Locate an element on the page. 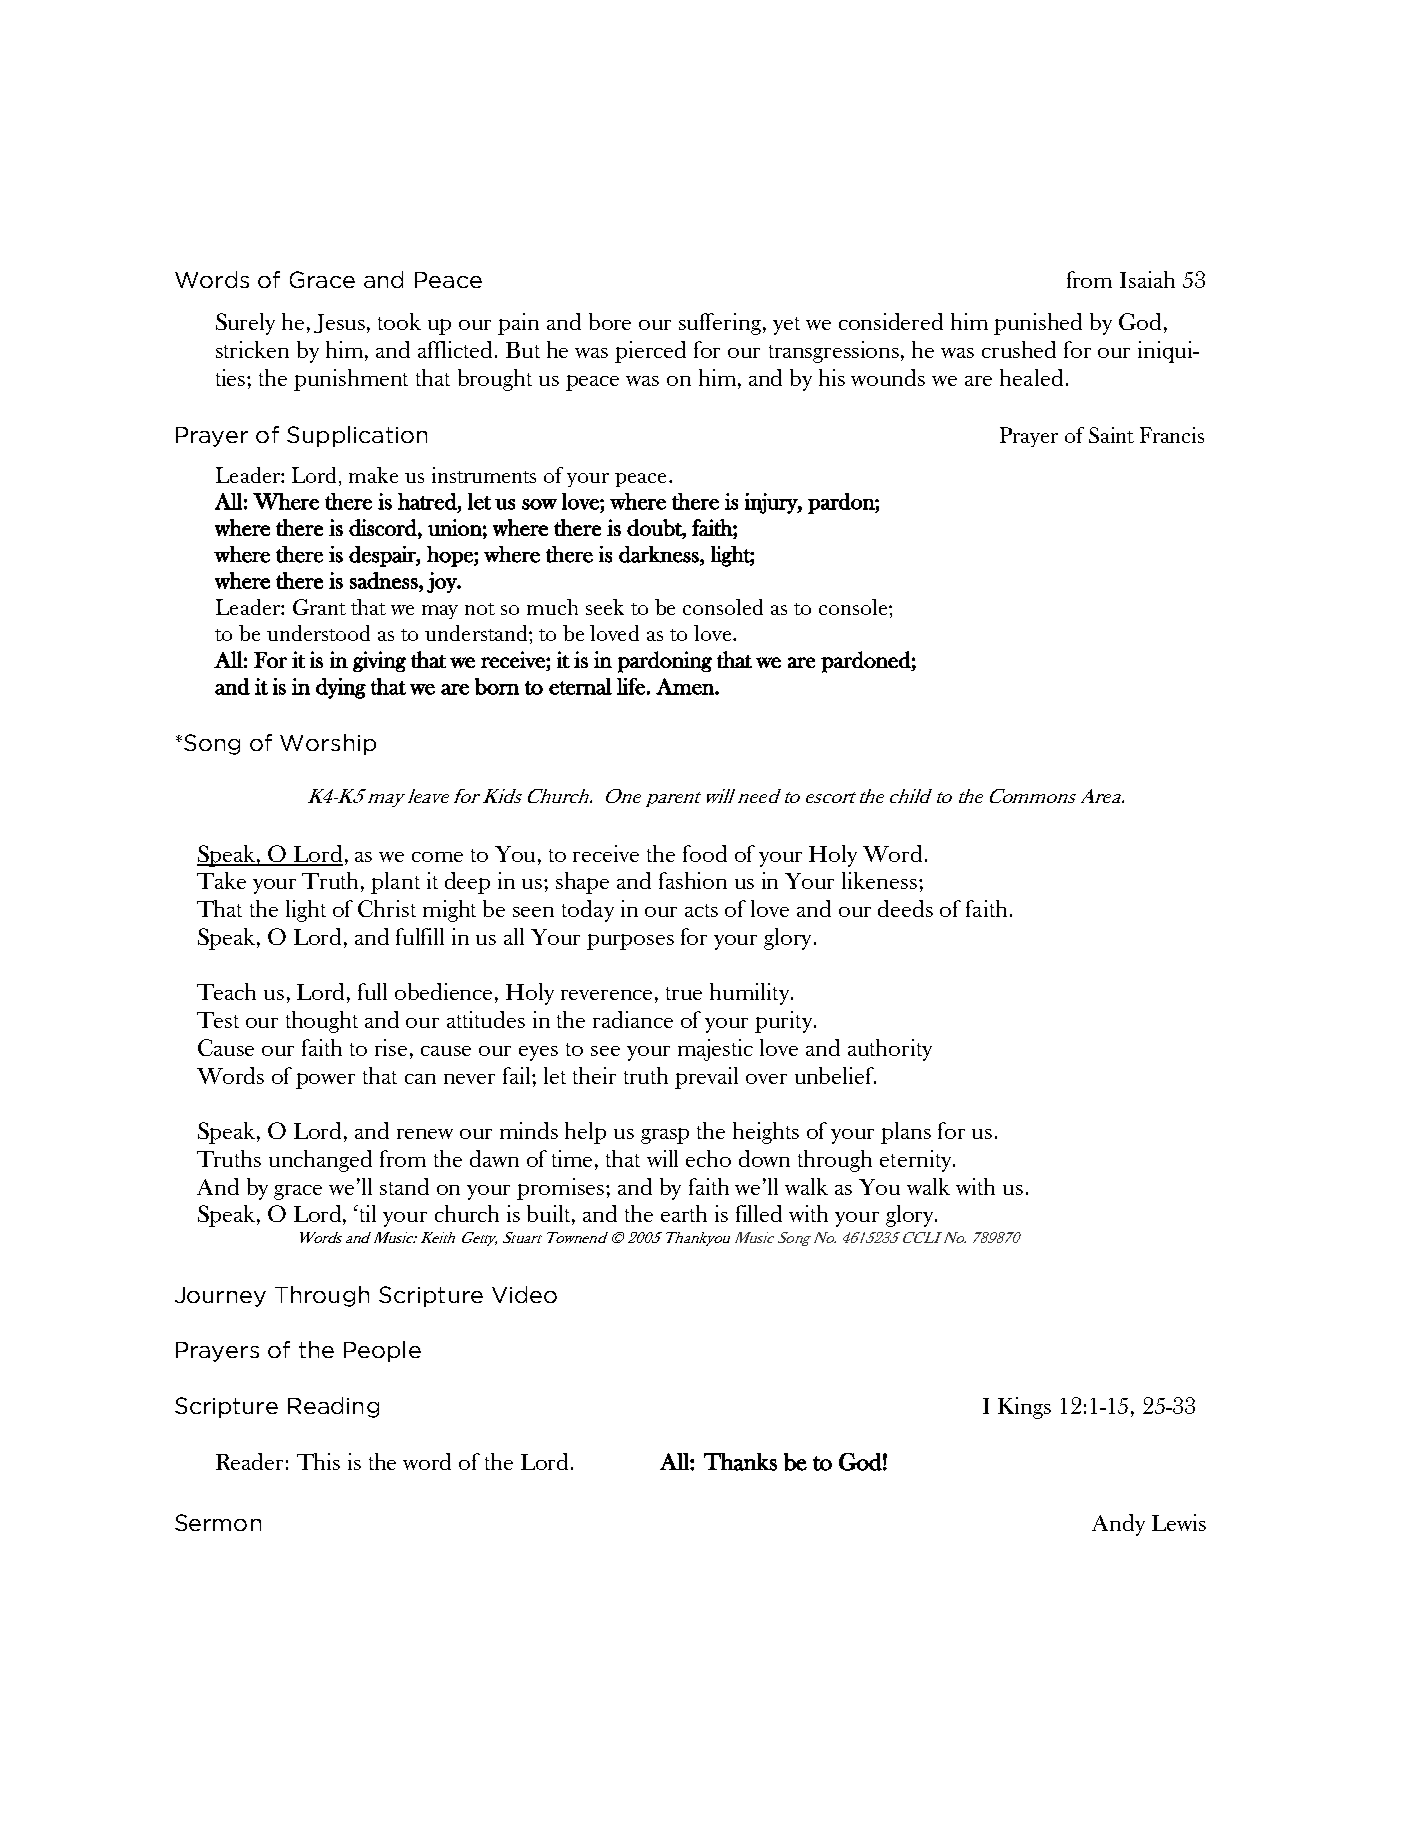 The height and width of the image is (1836, 1418). This is located at coordinates (318, 1461).
